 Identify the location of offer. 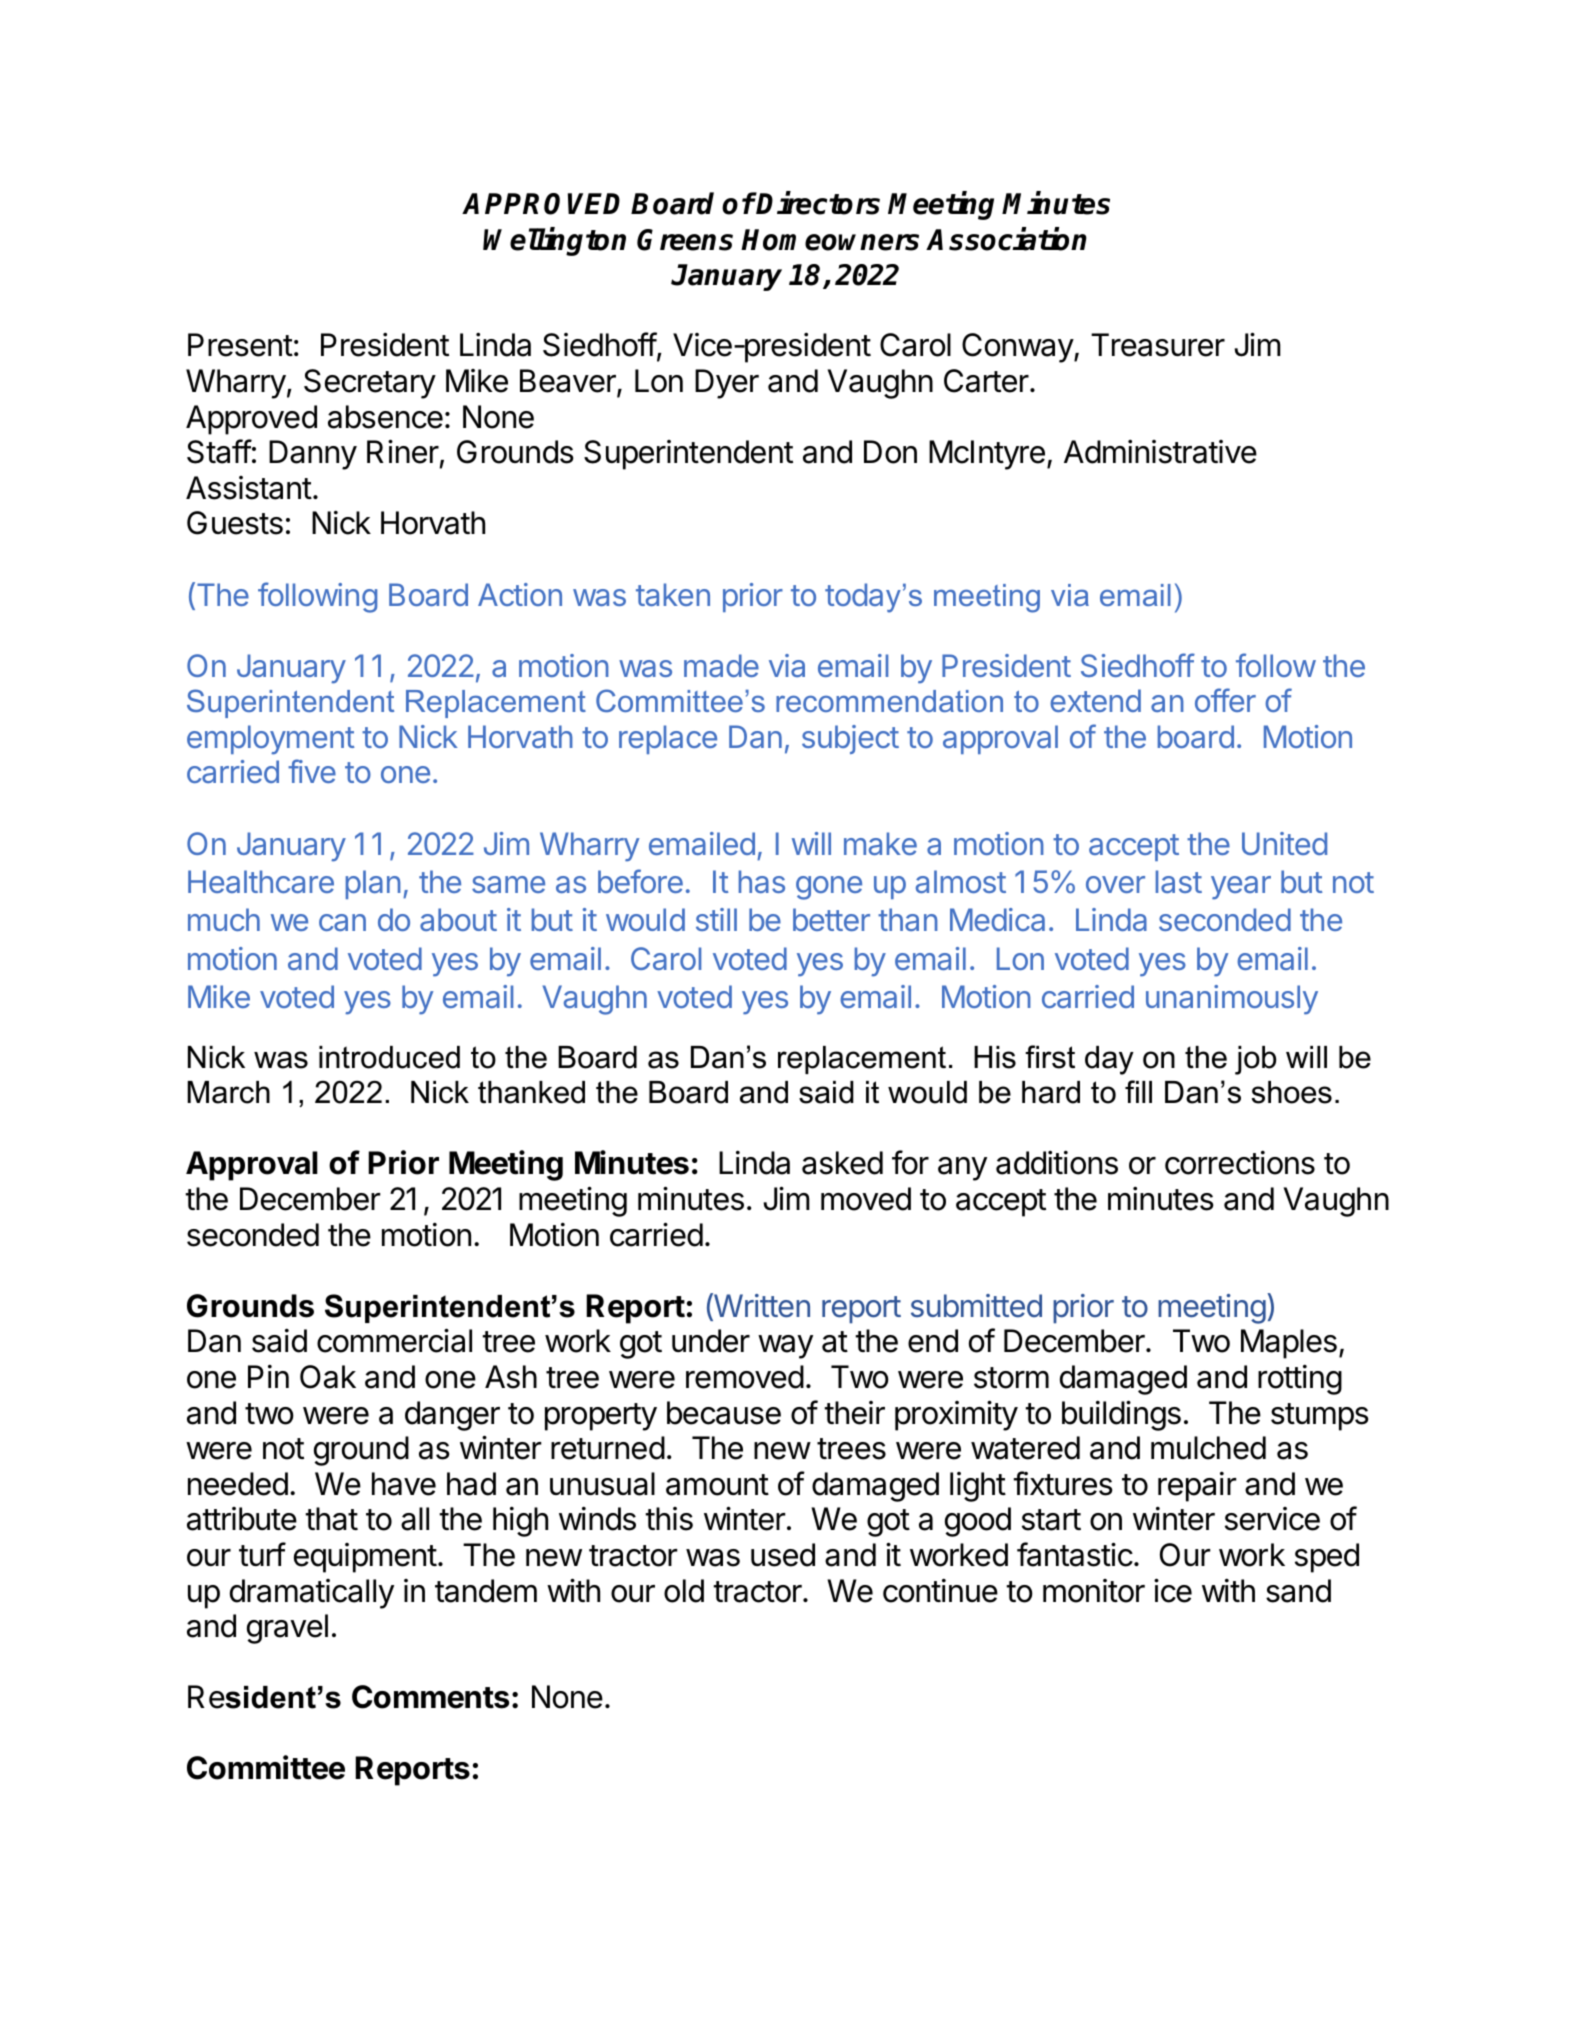
(1225, 700).
